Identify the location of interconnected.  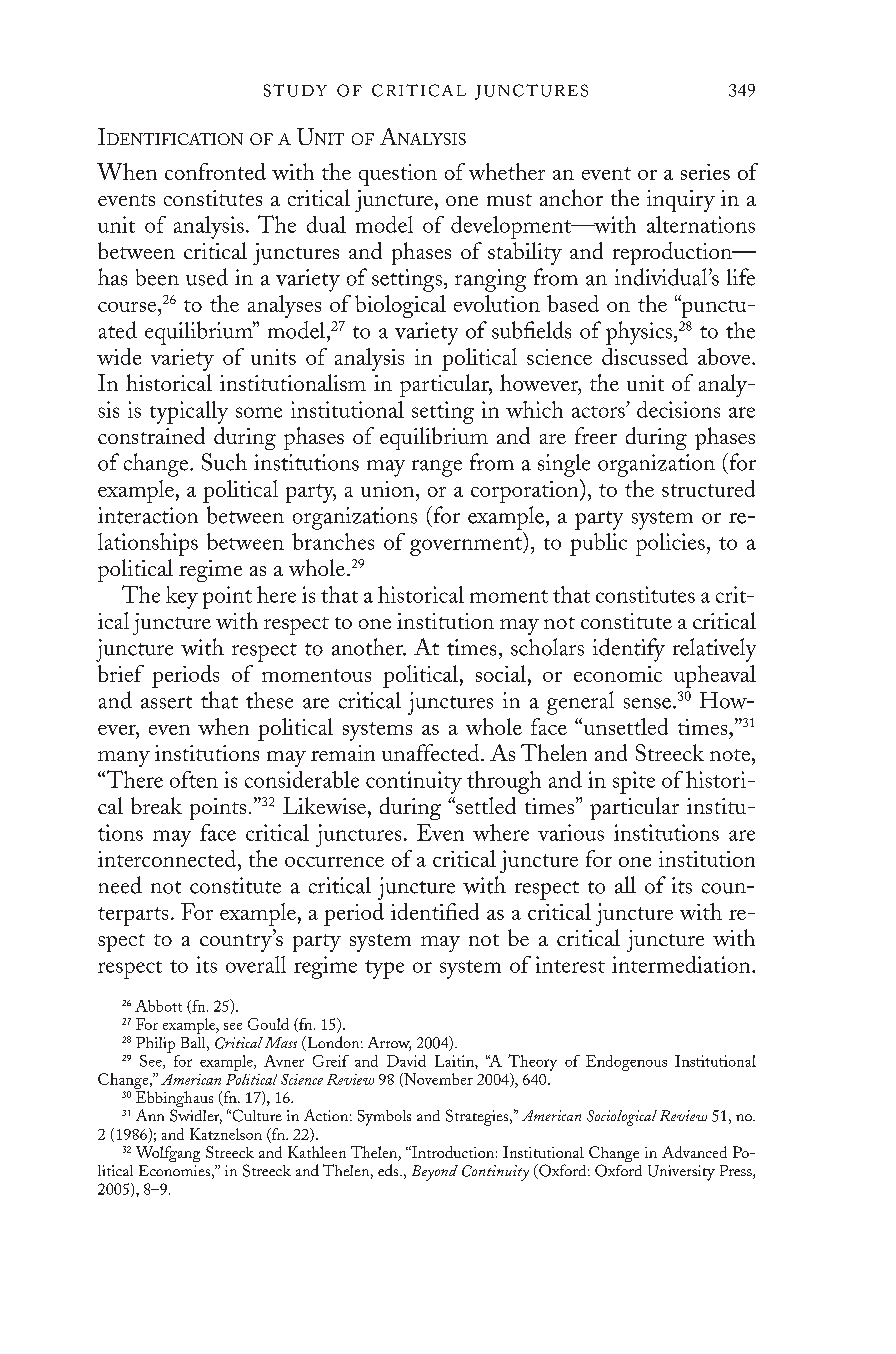
(168, 858).
